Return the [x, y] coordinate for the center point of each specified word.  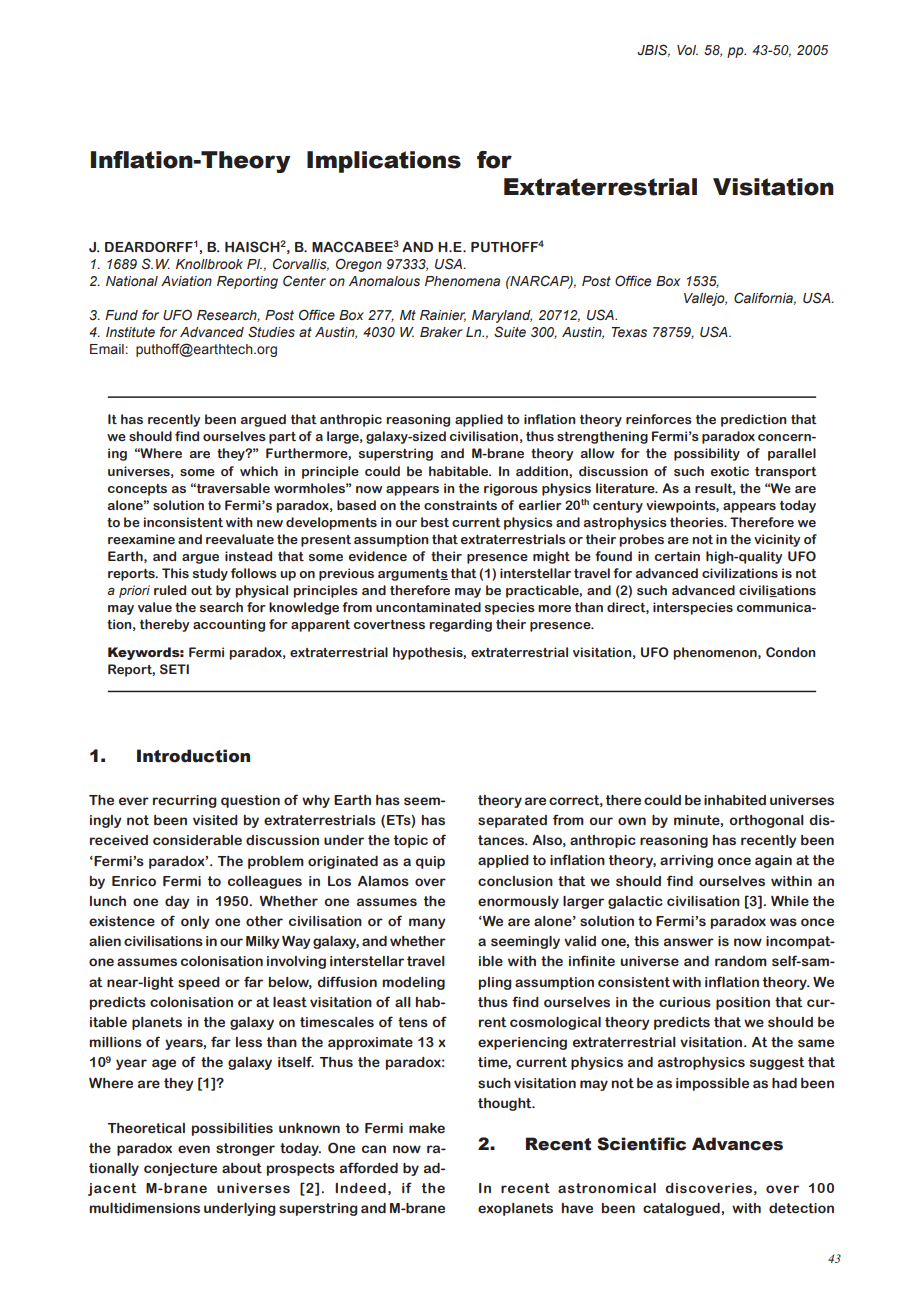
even [194, 1149]
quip [430, 862]
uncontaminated [428, 607]
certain [677, 556]
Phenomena [462, 281]
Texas [629, 332]
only [195, 922]
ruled [170, 590]
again [773, 861]
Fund [121, 315]
